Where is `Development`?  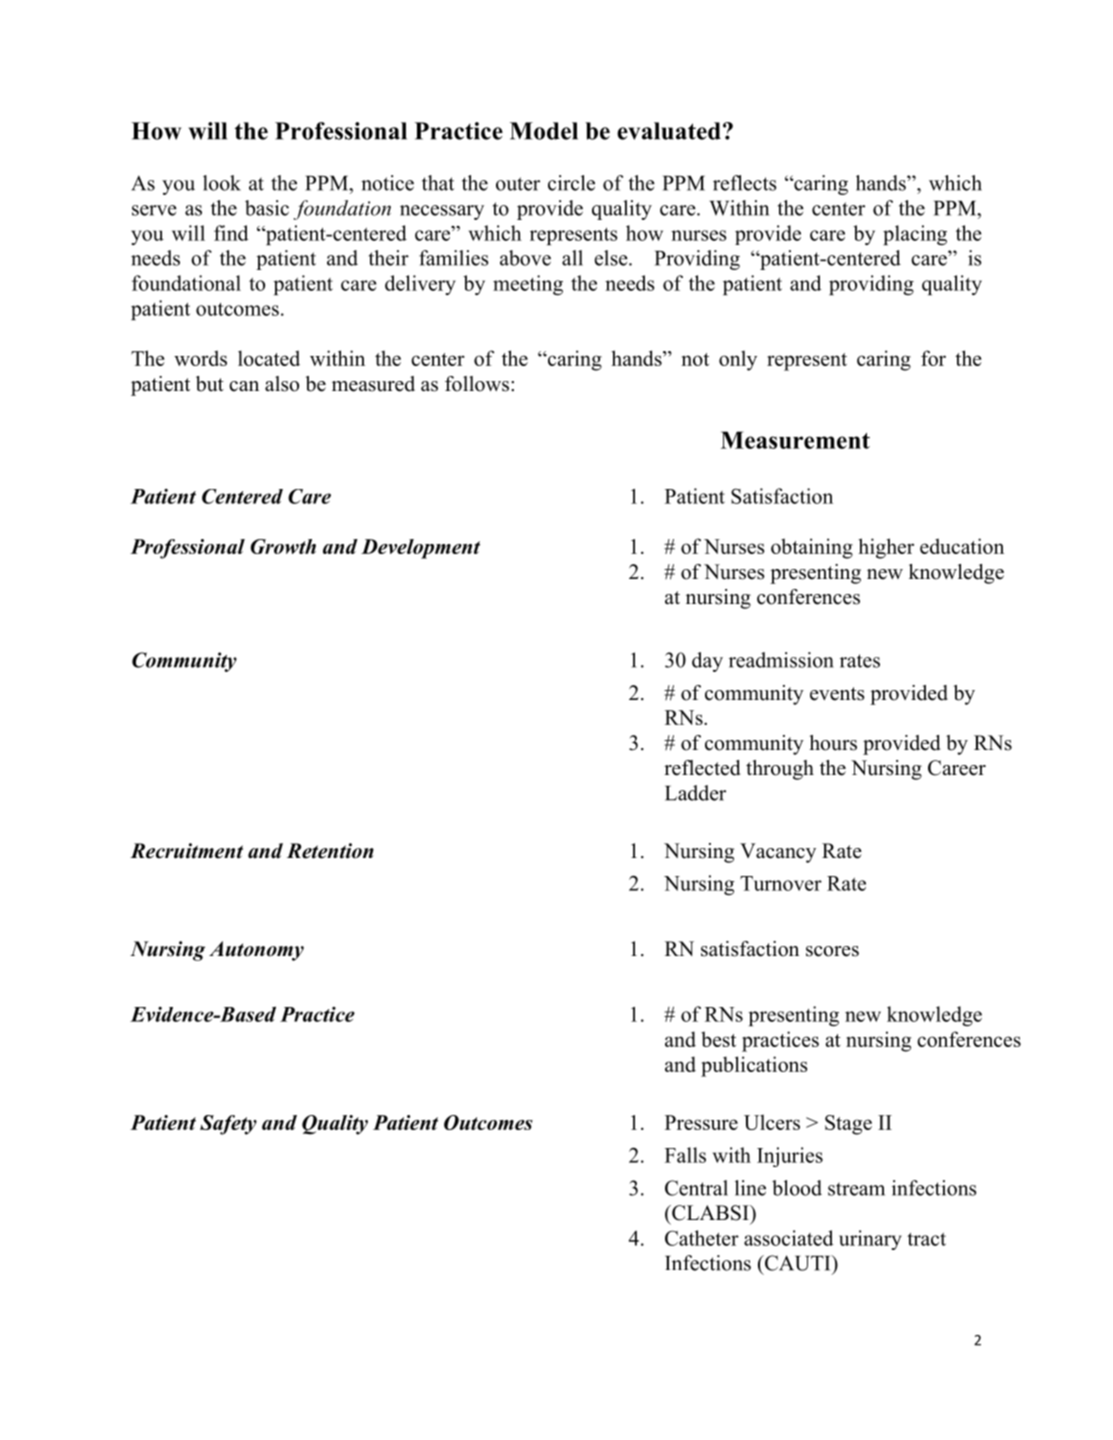
Development is located at coordinates (420, 549).
